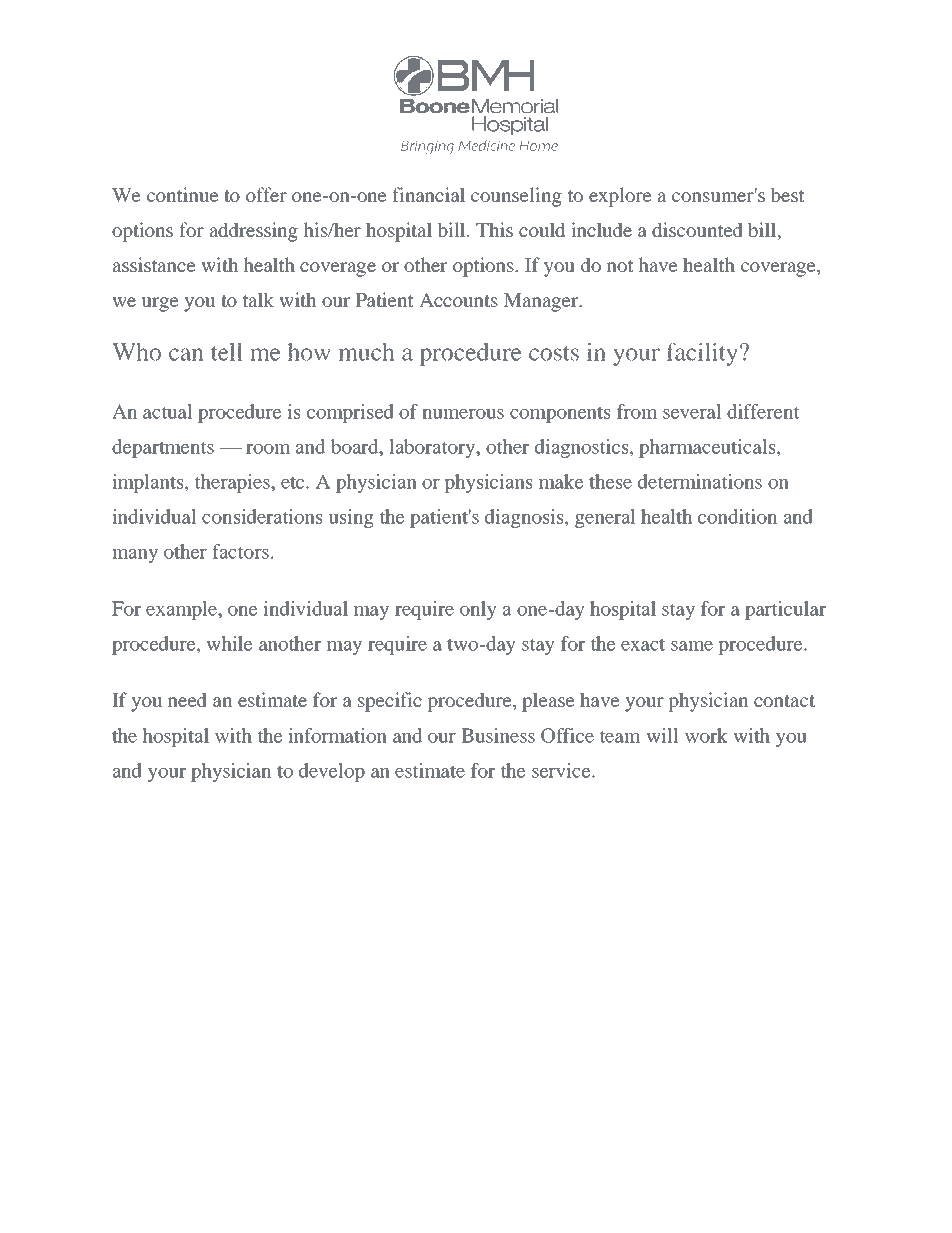 The image size is (952, 1233). What do you see at coordinates (697, 229) in the screenshot?
I see `discounted` at bounding box center [697, 229].
